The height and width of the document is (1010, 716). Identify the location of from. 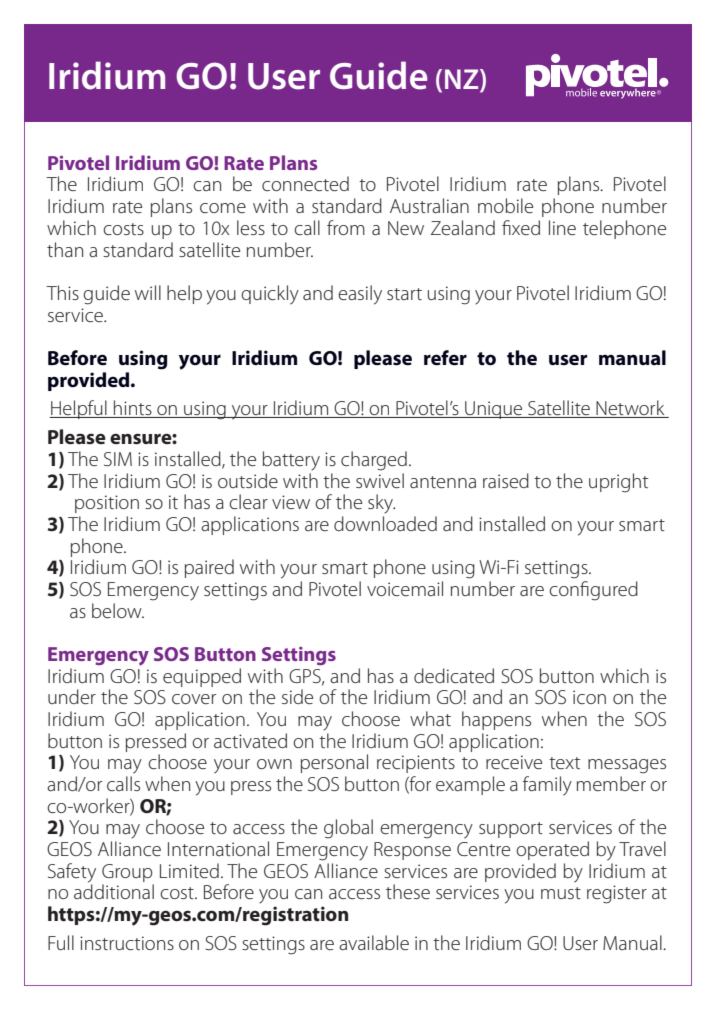
(346, 227).
